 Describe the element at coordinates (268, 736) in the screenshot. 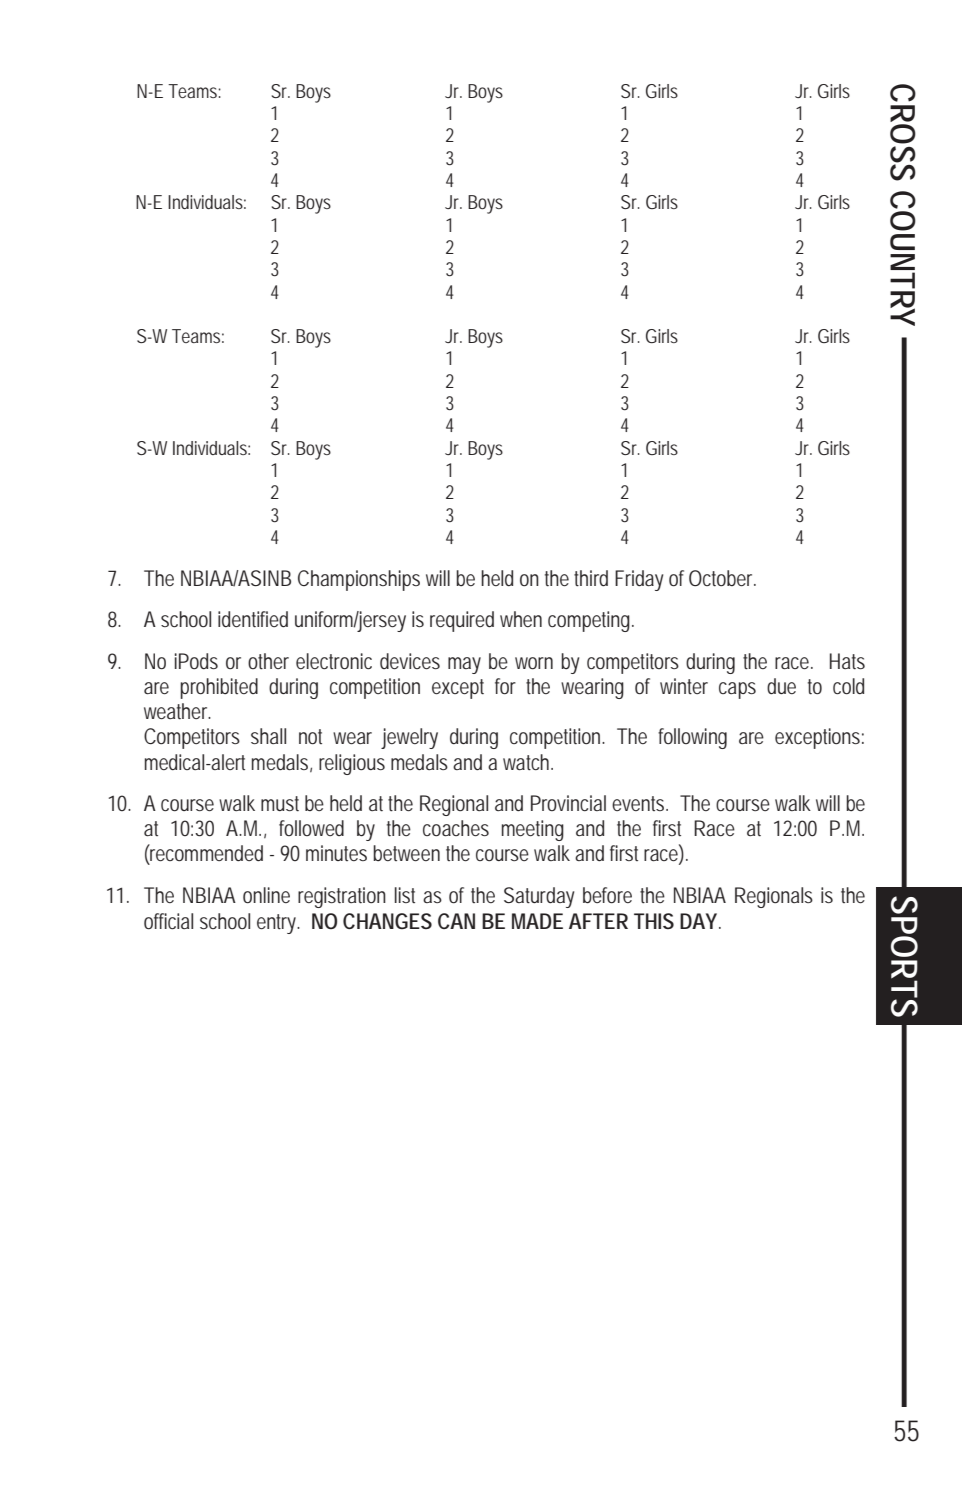

I see `shall` at that location.
